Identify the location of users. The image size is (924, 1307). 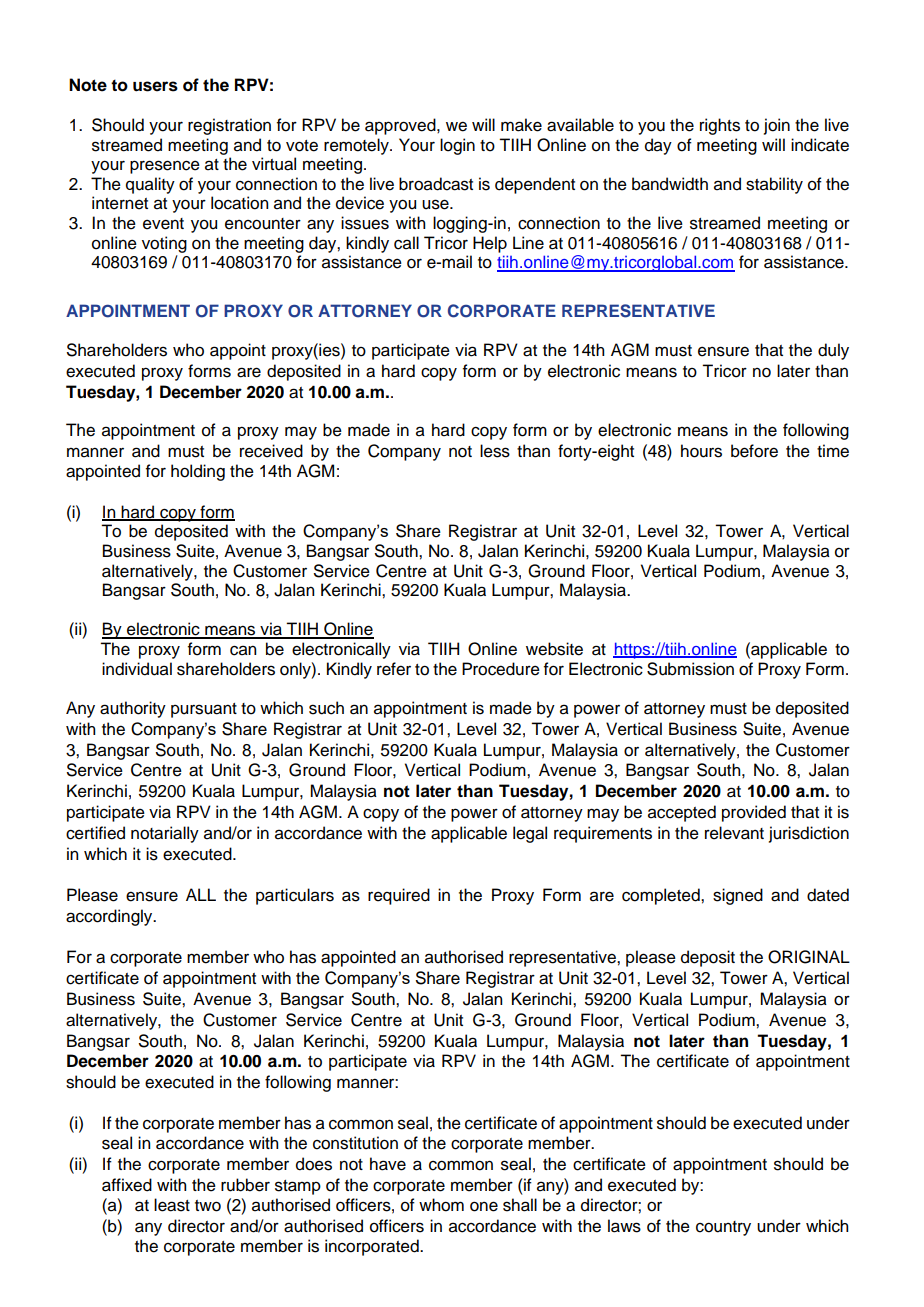
(155, 86).
